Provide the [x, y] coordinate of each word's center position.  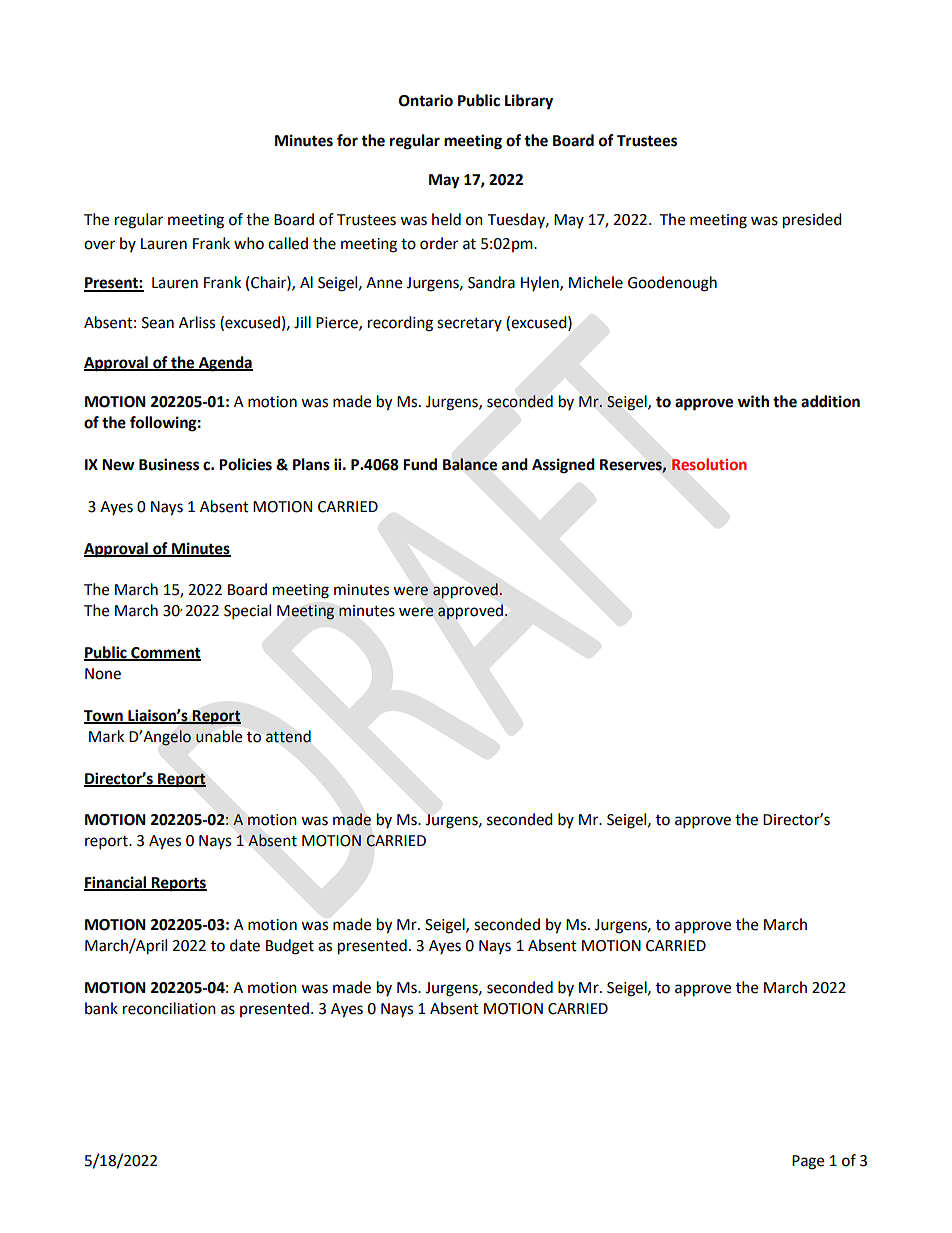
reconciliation [169, 1008]
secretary [469, 324]
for [347, 140]
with [753, 401]
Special [247, 612]
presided [812, 221]
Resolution [709, 464]
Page [808, 1162]
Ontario [426, 100]
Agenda [224, 364]
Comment [165, 654]
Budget [290, 947]
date [245, 945]
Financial [116, 883]
